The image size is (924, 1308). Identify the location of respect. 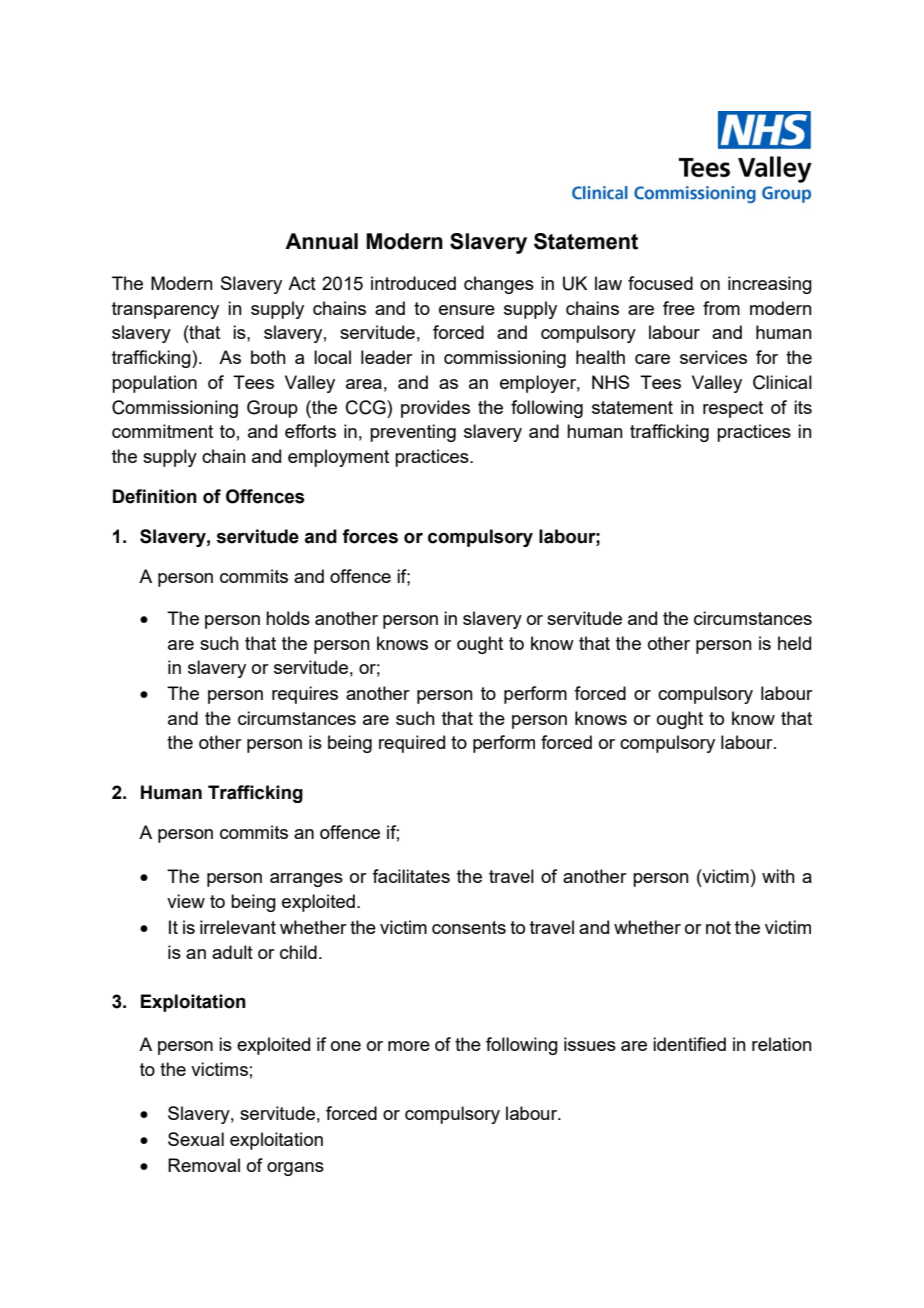
(733, 409).
